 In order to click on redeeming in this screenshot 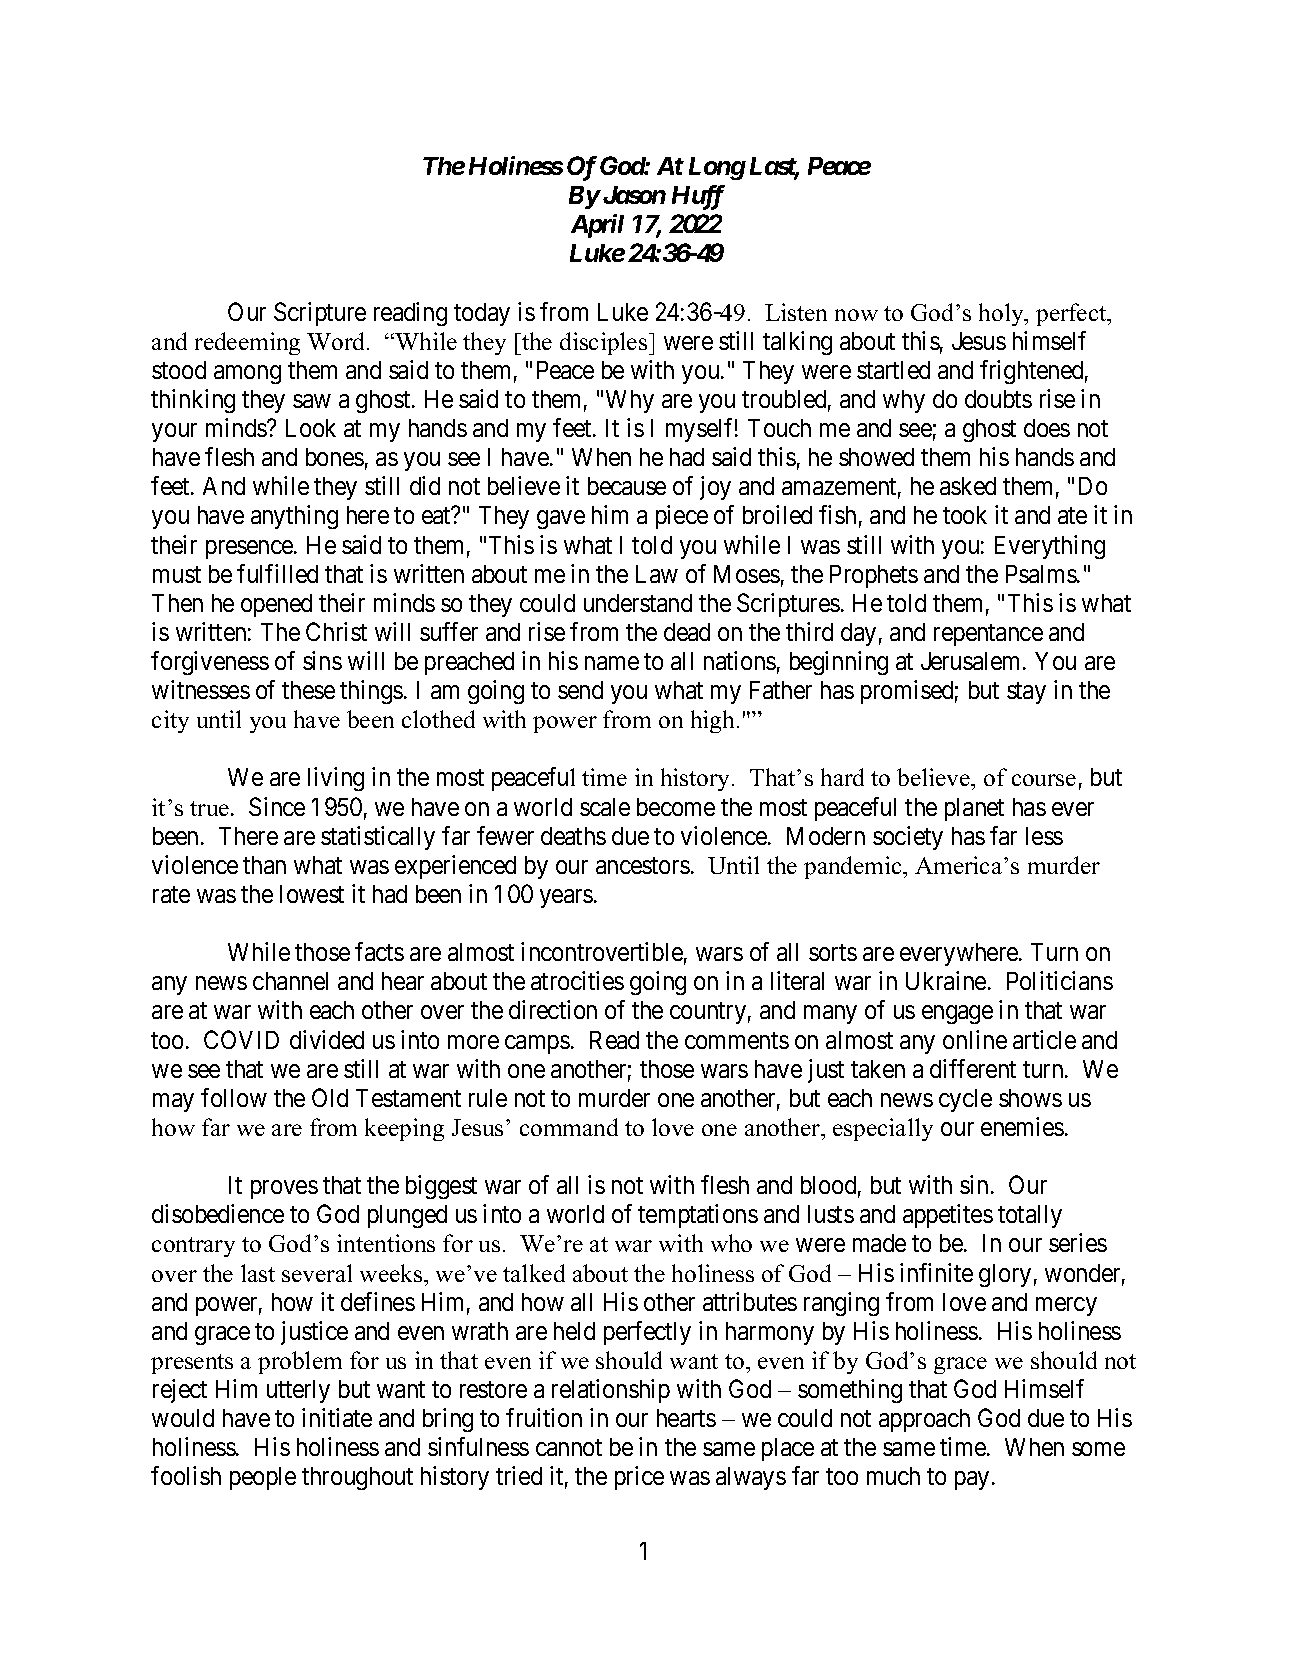, I will do `click(247, 343)`.
